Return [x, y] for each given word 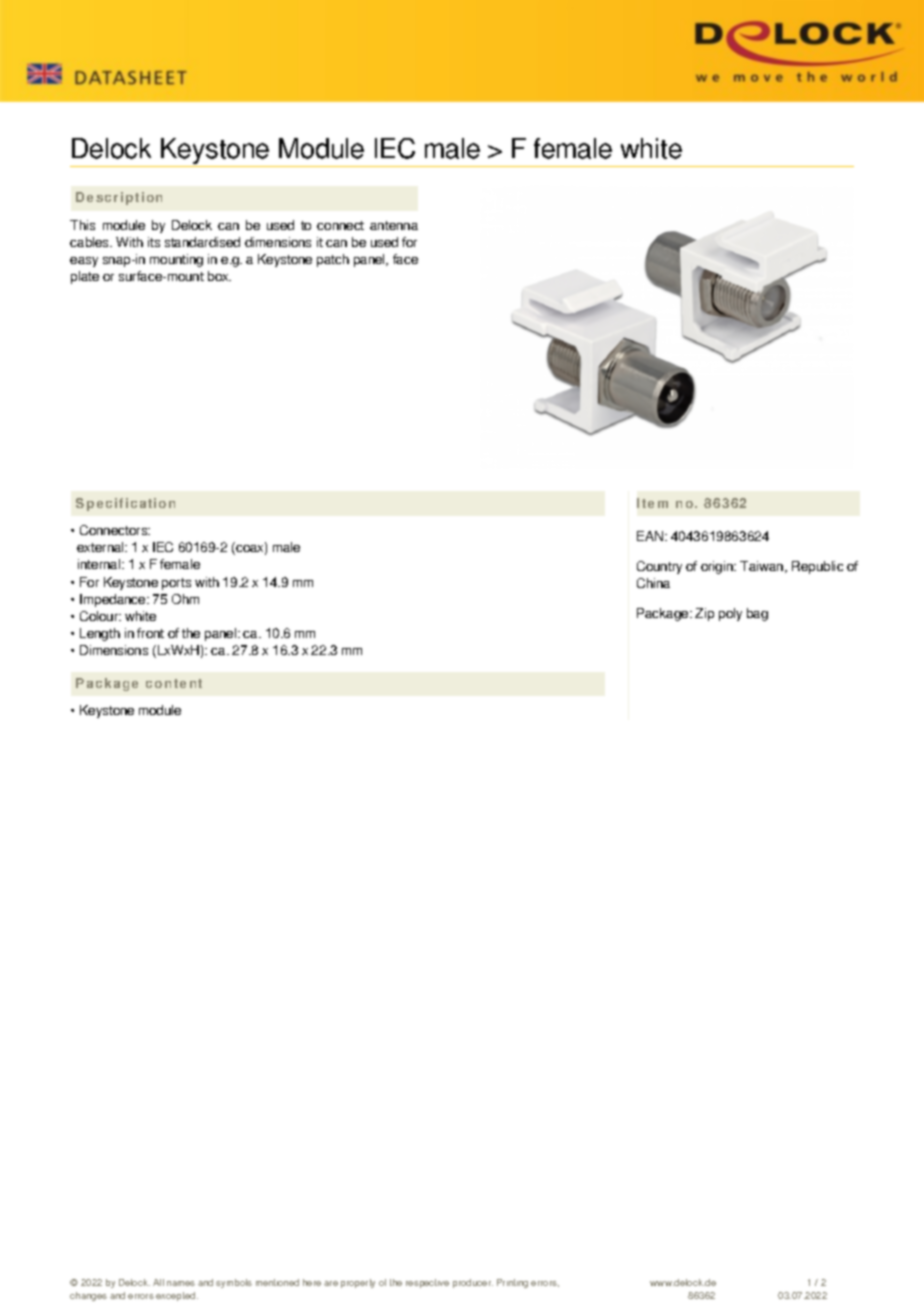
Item [652, 503]
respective [427, 1283]
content [174, 683]
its [154, 242]
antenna [394, 225]
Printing [512, 1283]
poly [730, 614]
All [158, 1282]
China [653, 583]
